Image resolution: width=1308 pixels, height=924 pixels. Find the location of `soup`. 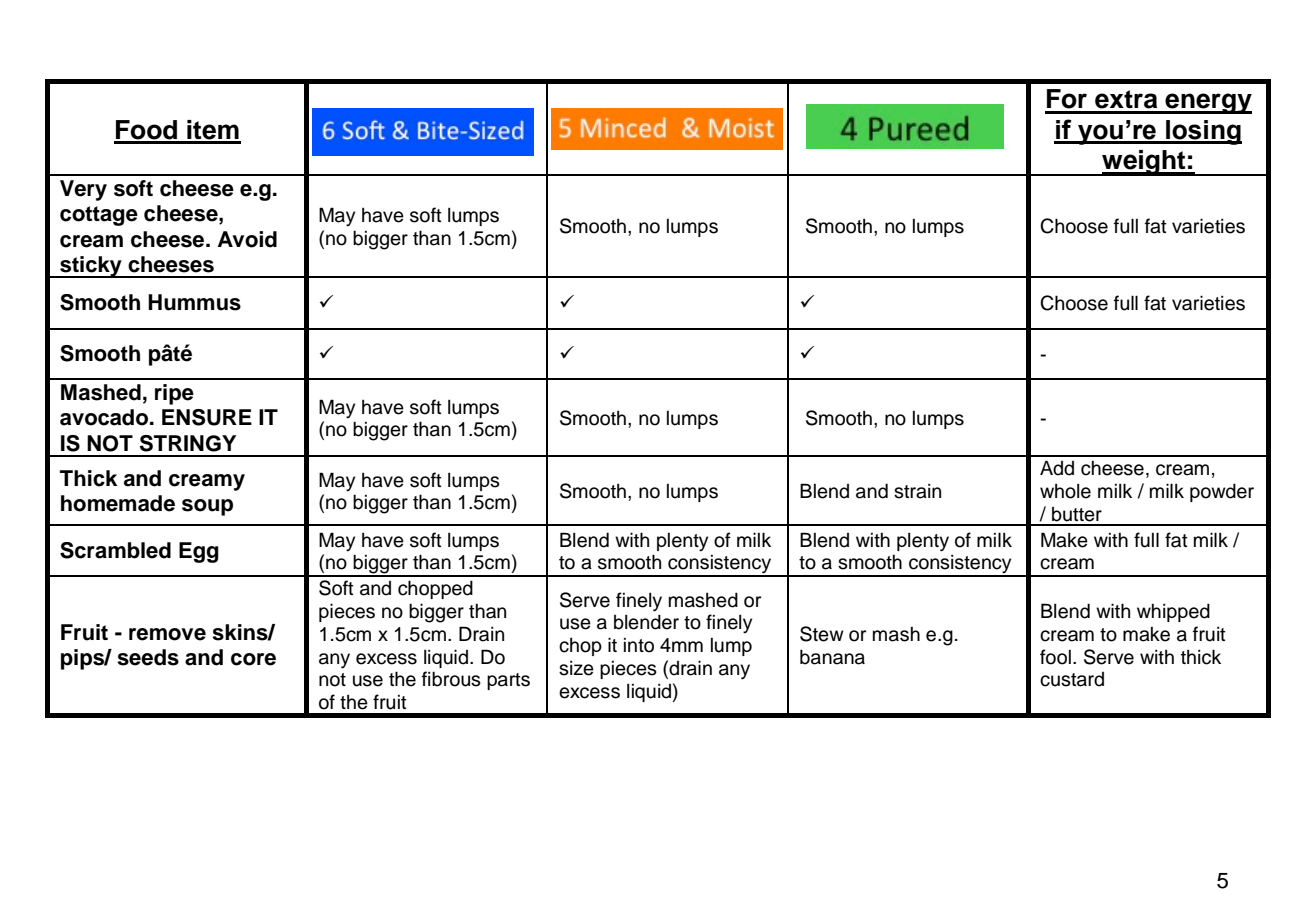

soup is located at coordinates (207, 507).
